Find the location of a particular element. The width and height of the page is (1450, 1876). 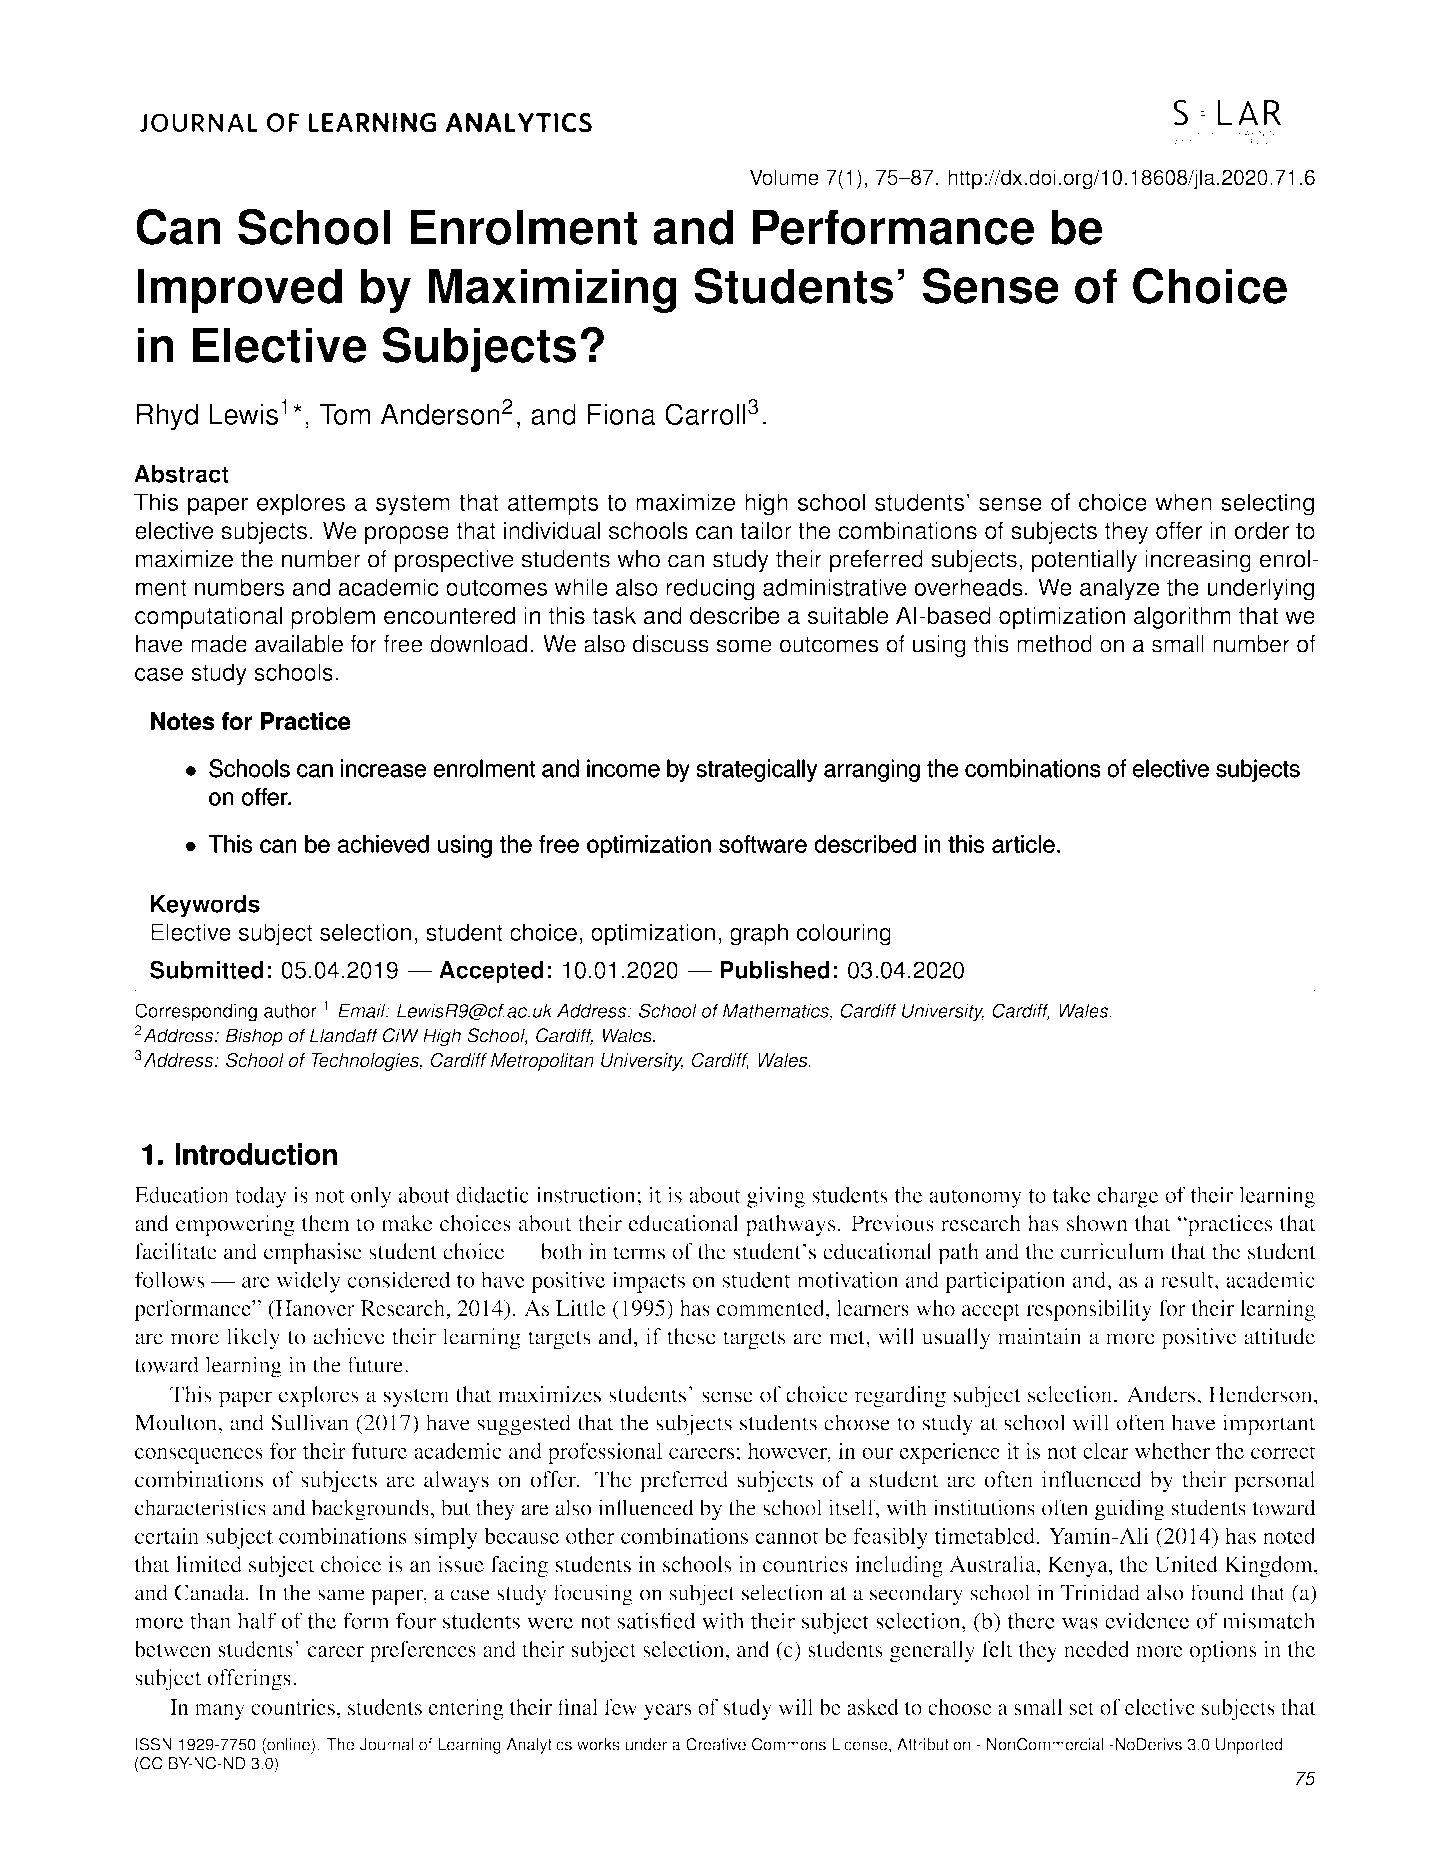

these is located at coordinates (691, 1336).
